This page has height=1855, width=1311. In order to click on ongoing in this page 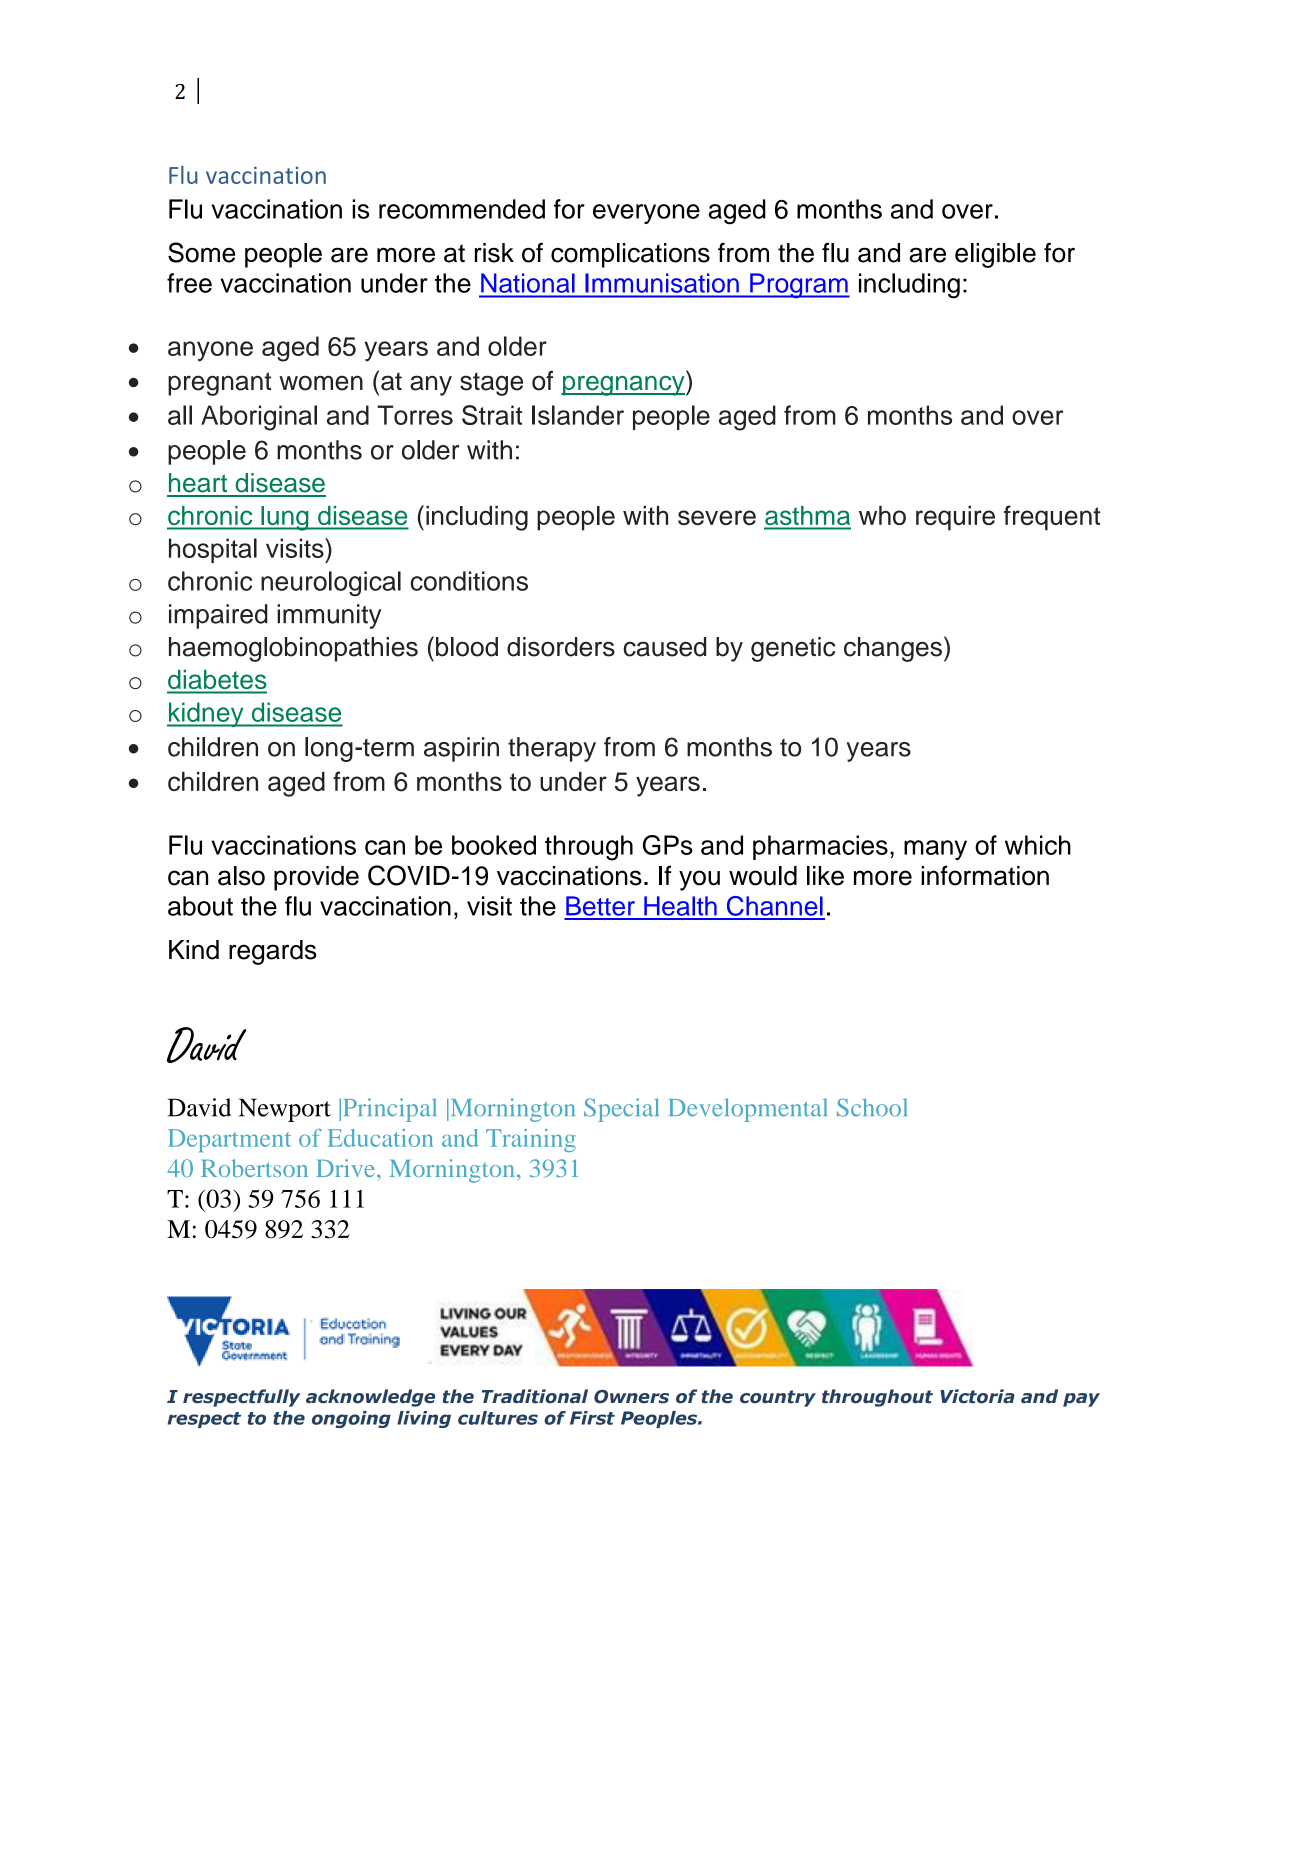, I will do `click(351, 1419)`.
